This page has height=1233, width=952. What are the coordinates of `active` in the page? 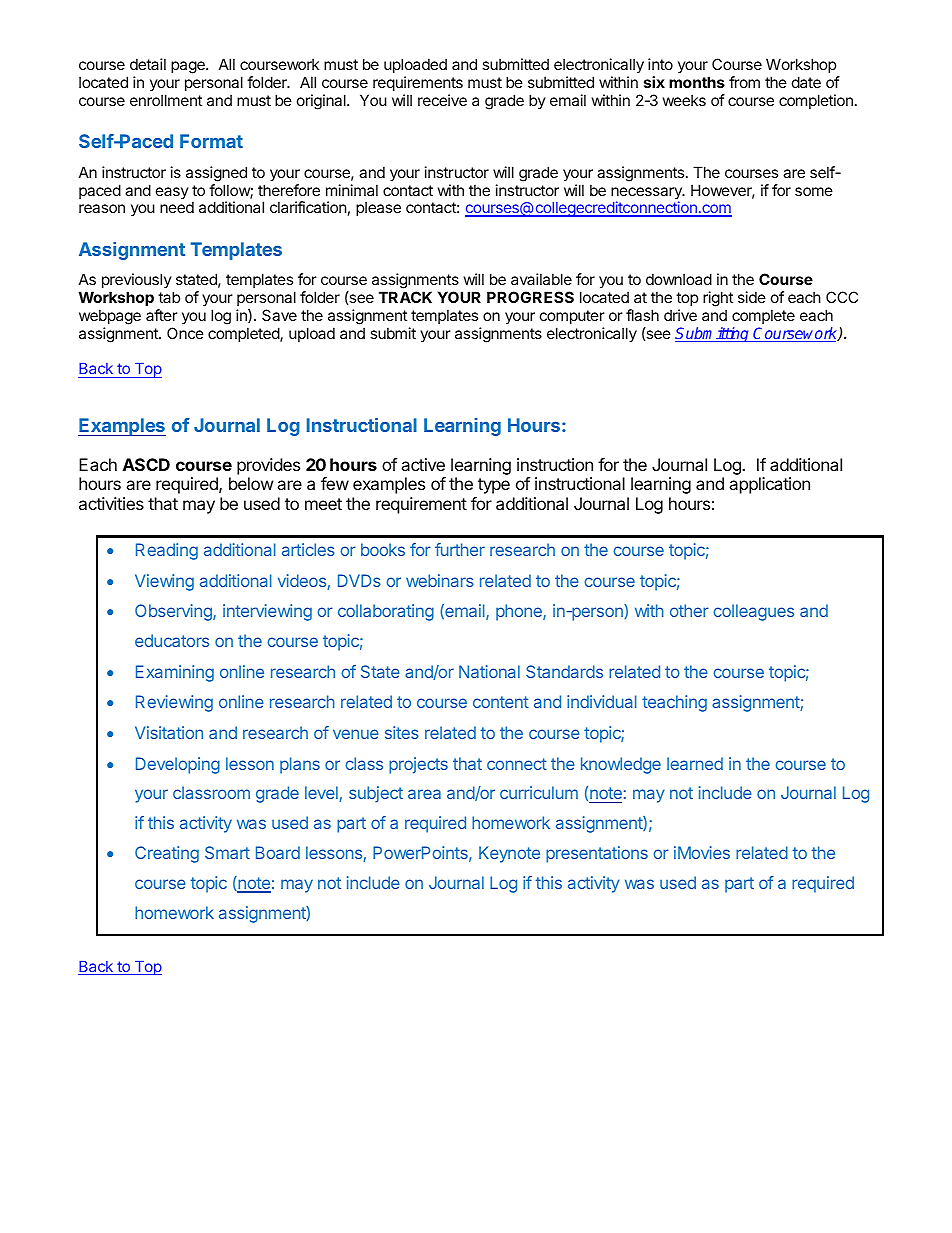 It's located at (423, 464).
